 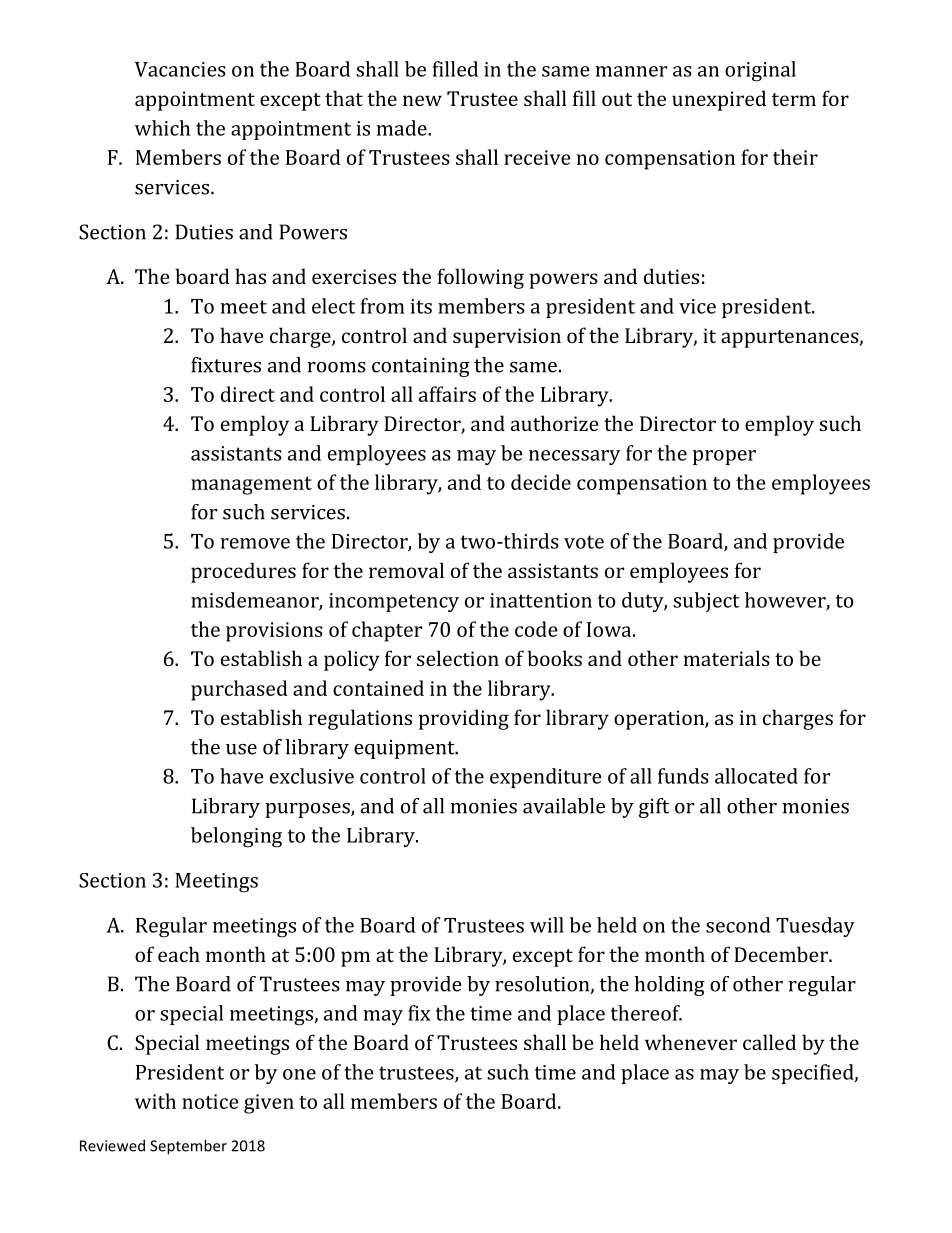 What do you see at coordinates (180, 69) in the page?
I see `Vacancies` at bounding box center [180, 69].
